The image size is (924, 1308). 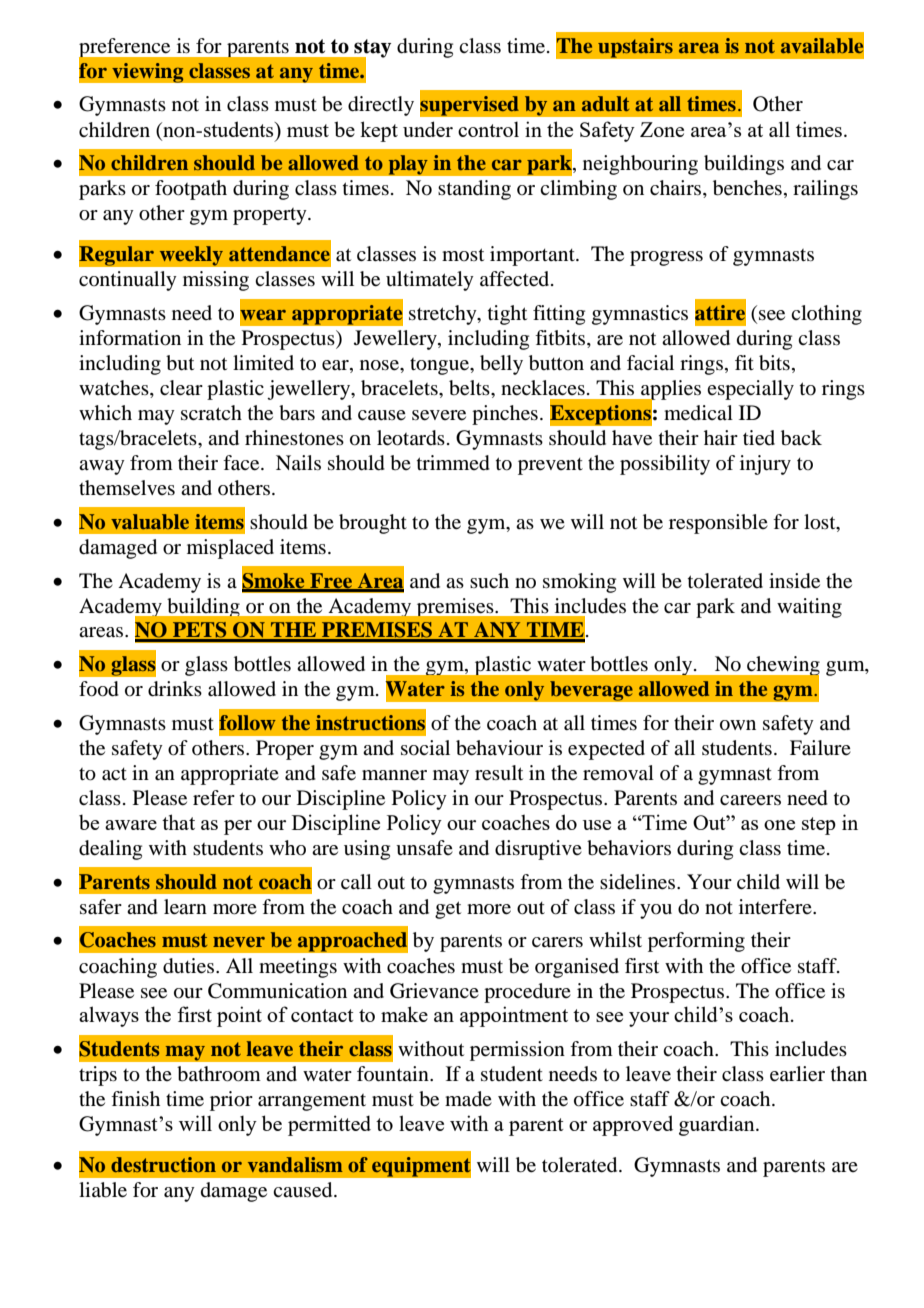 I want to click on that, so click(x=178, y=822).
